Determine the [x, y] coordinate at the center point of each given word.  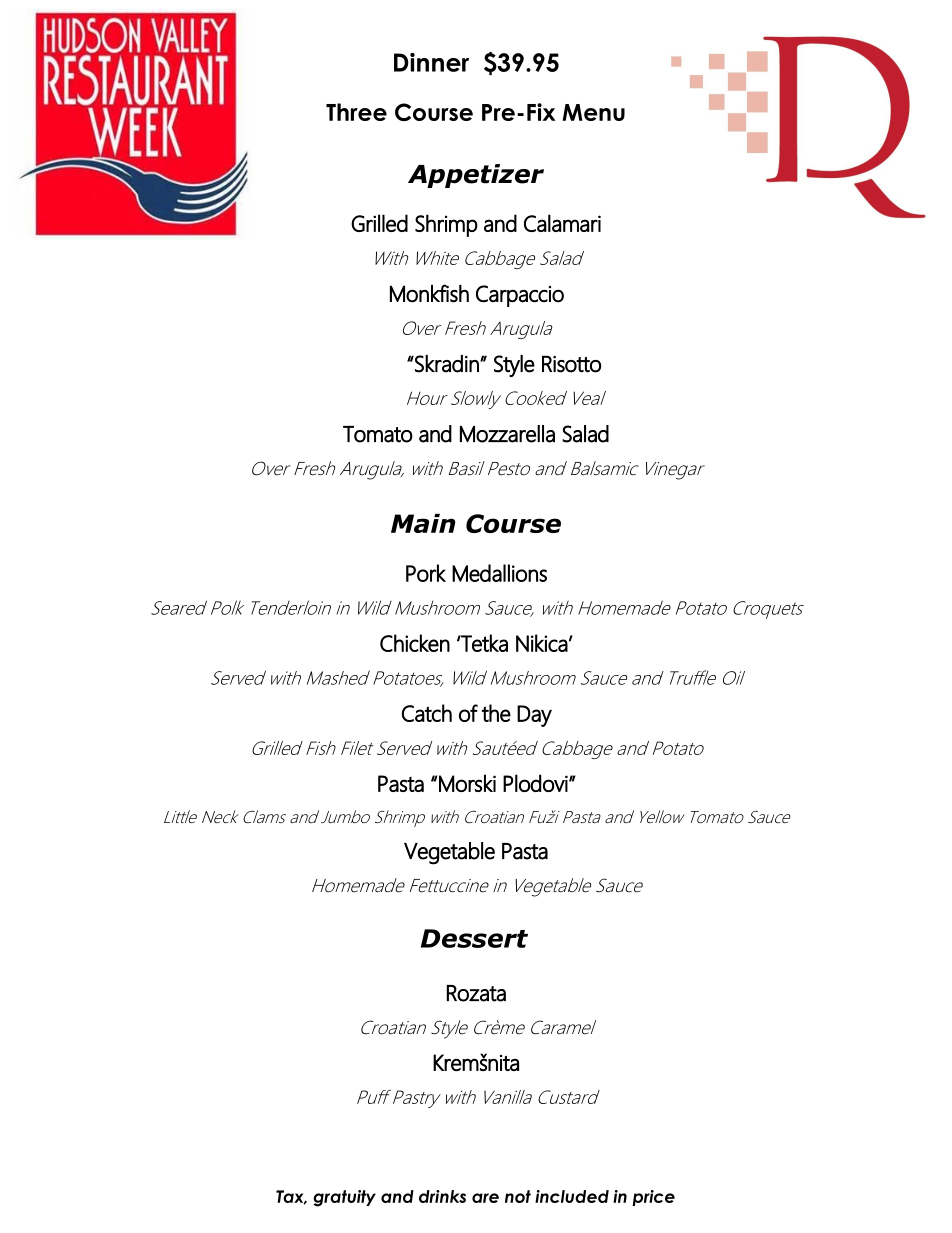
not [518, 1196]
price [653, 1198]
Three [356, 112]
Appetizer [476, 176]
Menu [593, 112]
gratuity [344, 1198]
